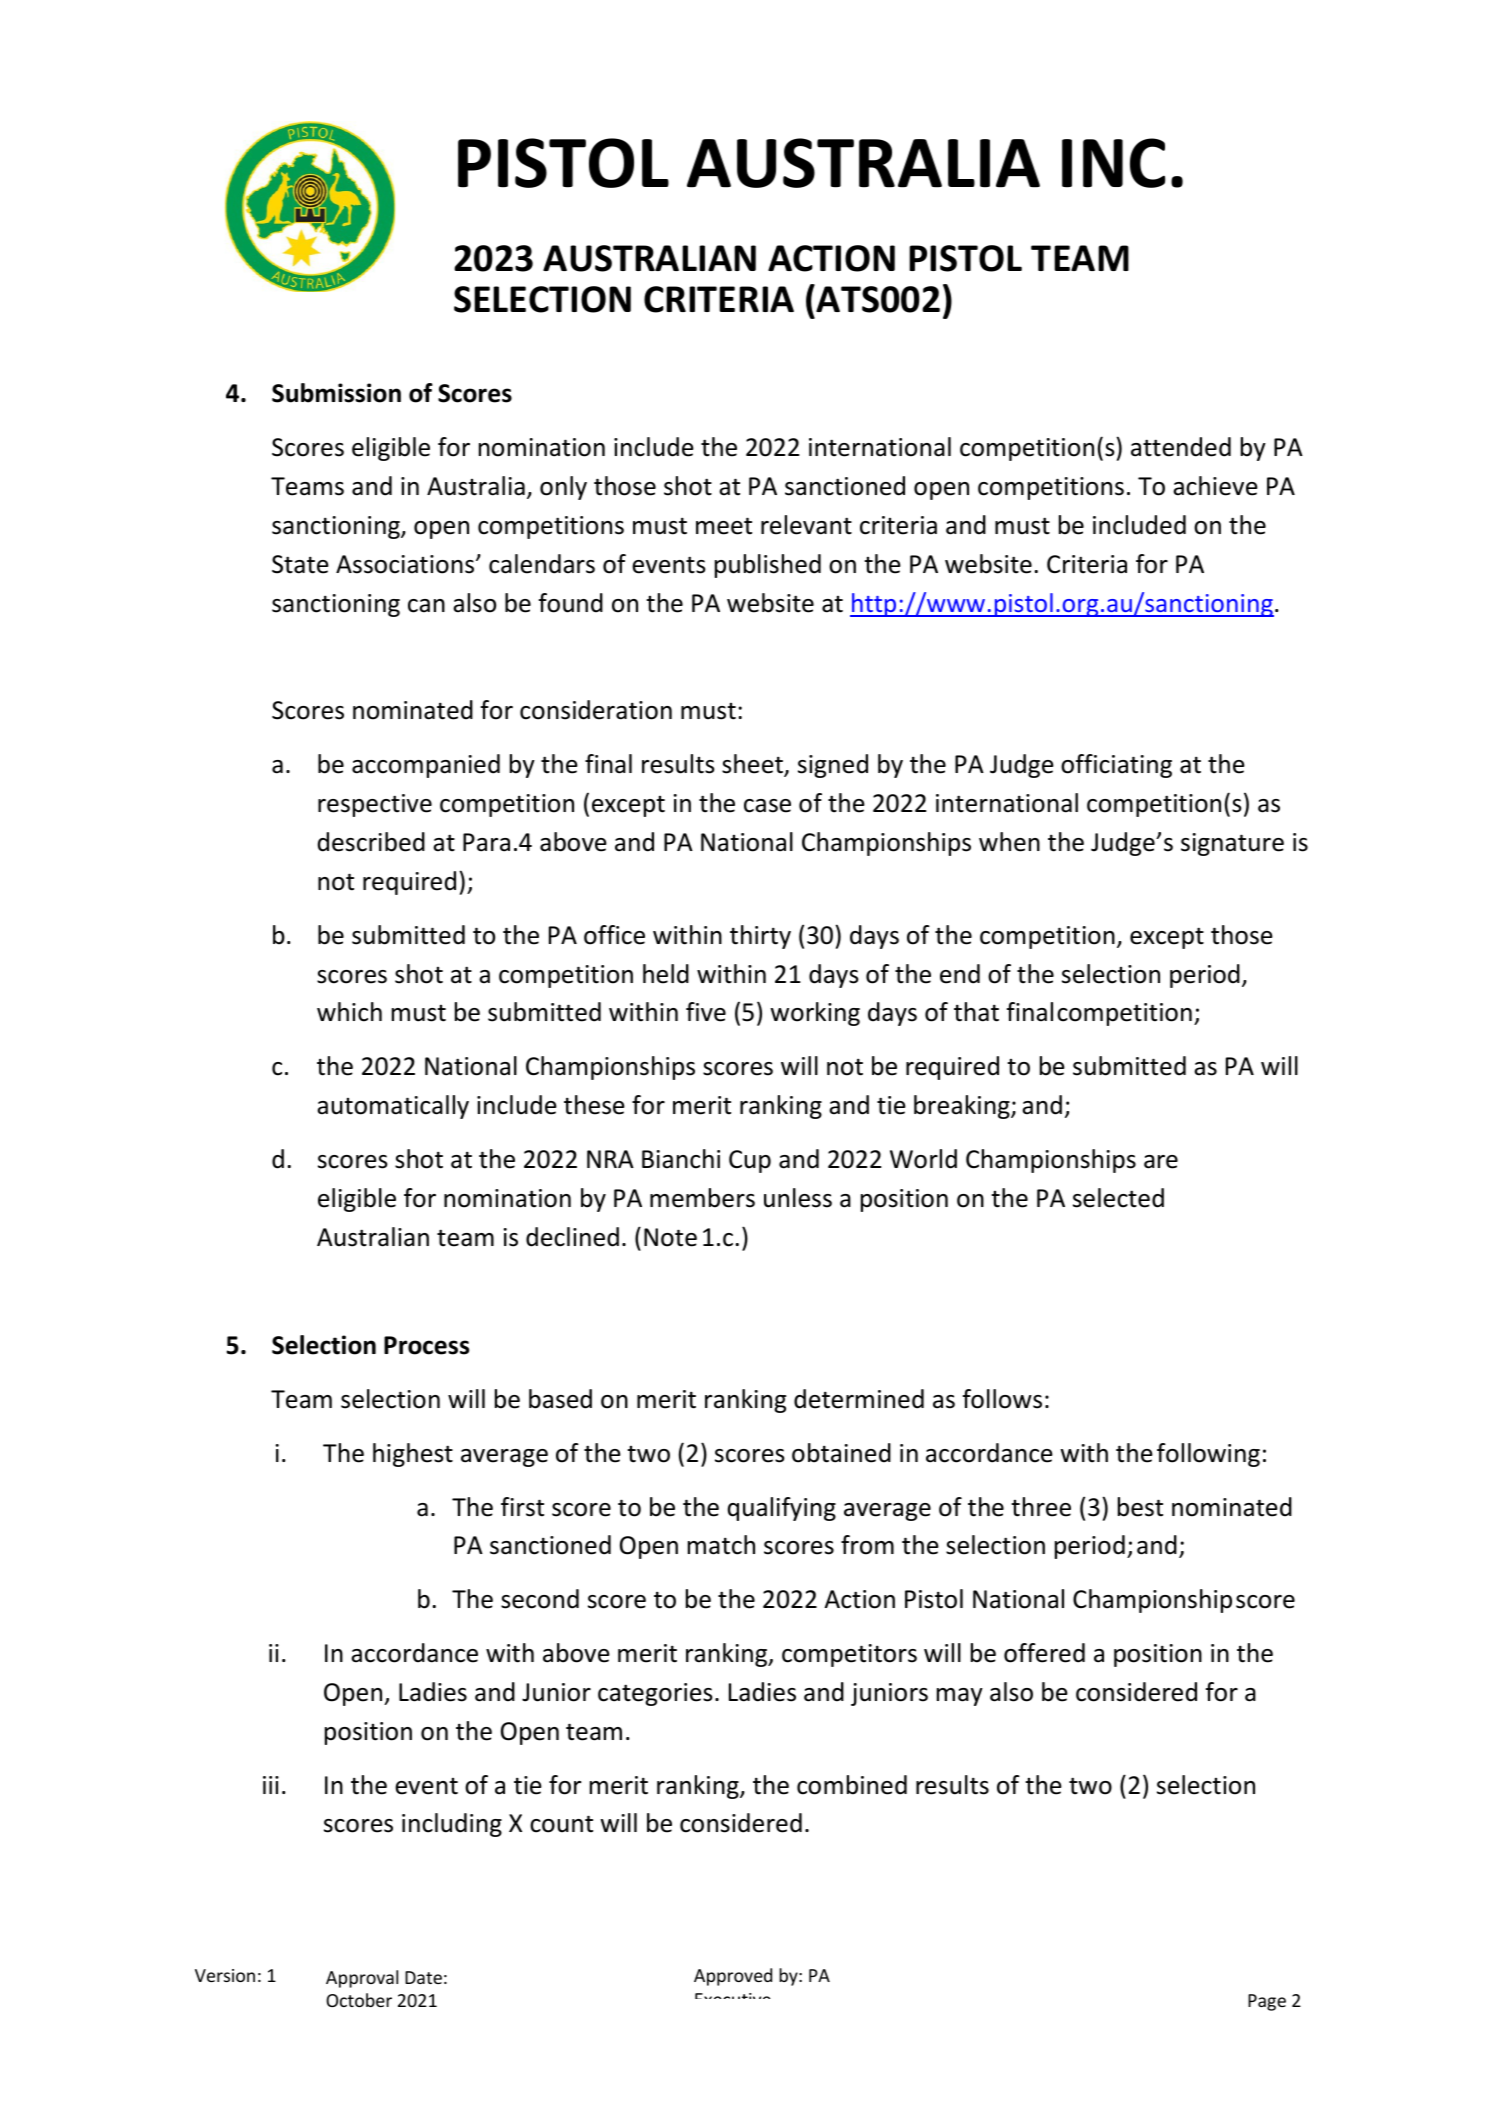 The height and width of the screenshot is (2119, 1499). Describe the element at coordinates (413, 1455) in the screenshot. I see `highest` at that location.
